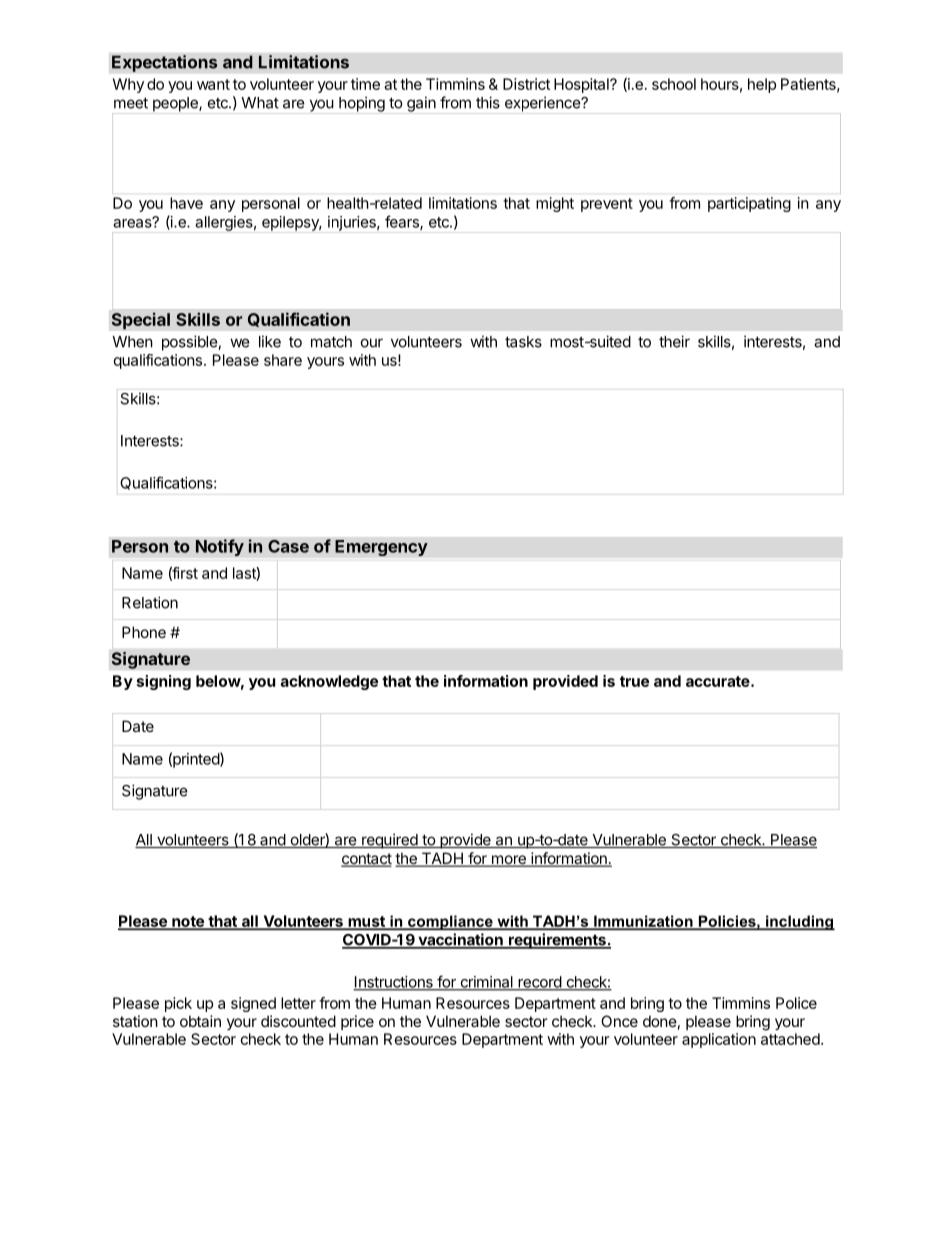 The height and width of the page is (1233, 952). Describe the element at coordinates (762, 85) in the page. I see `help` at that location.
